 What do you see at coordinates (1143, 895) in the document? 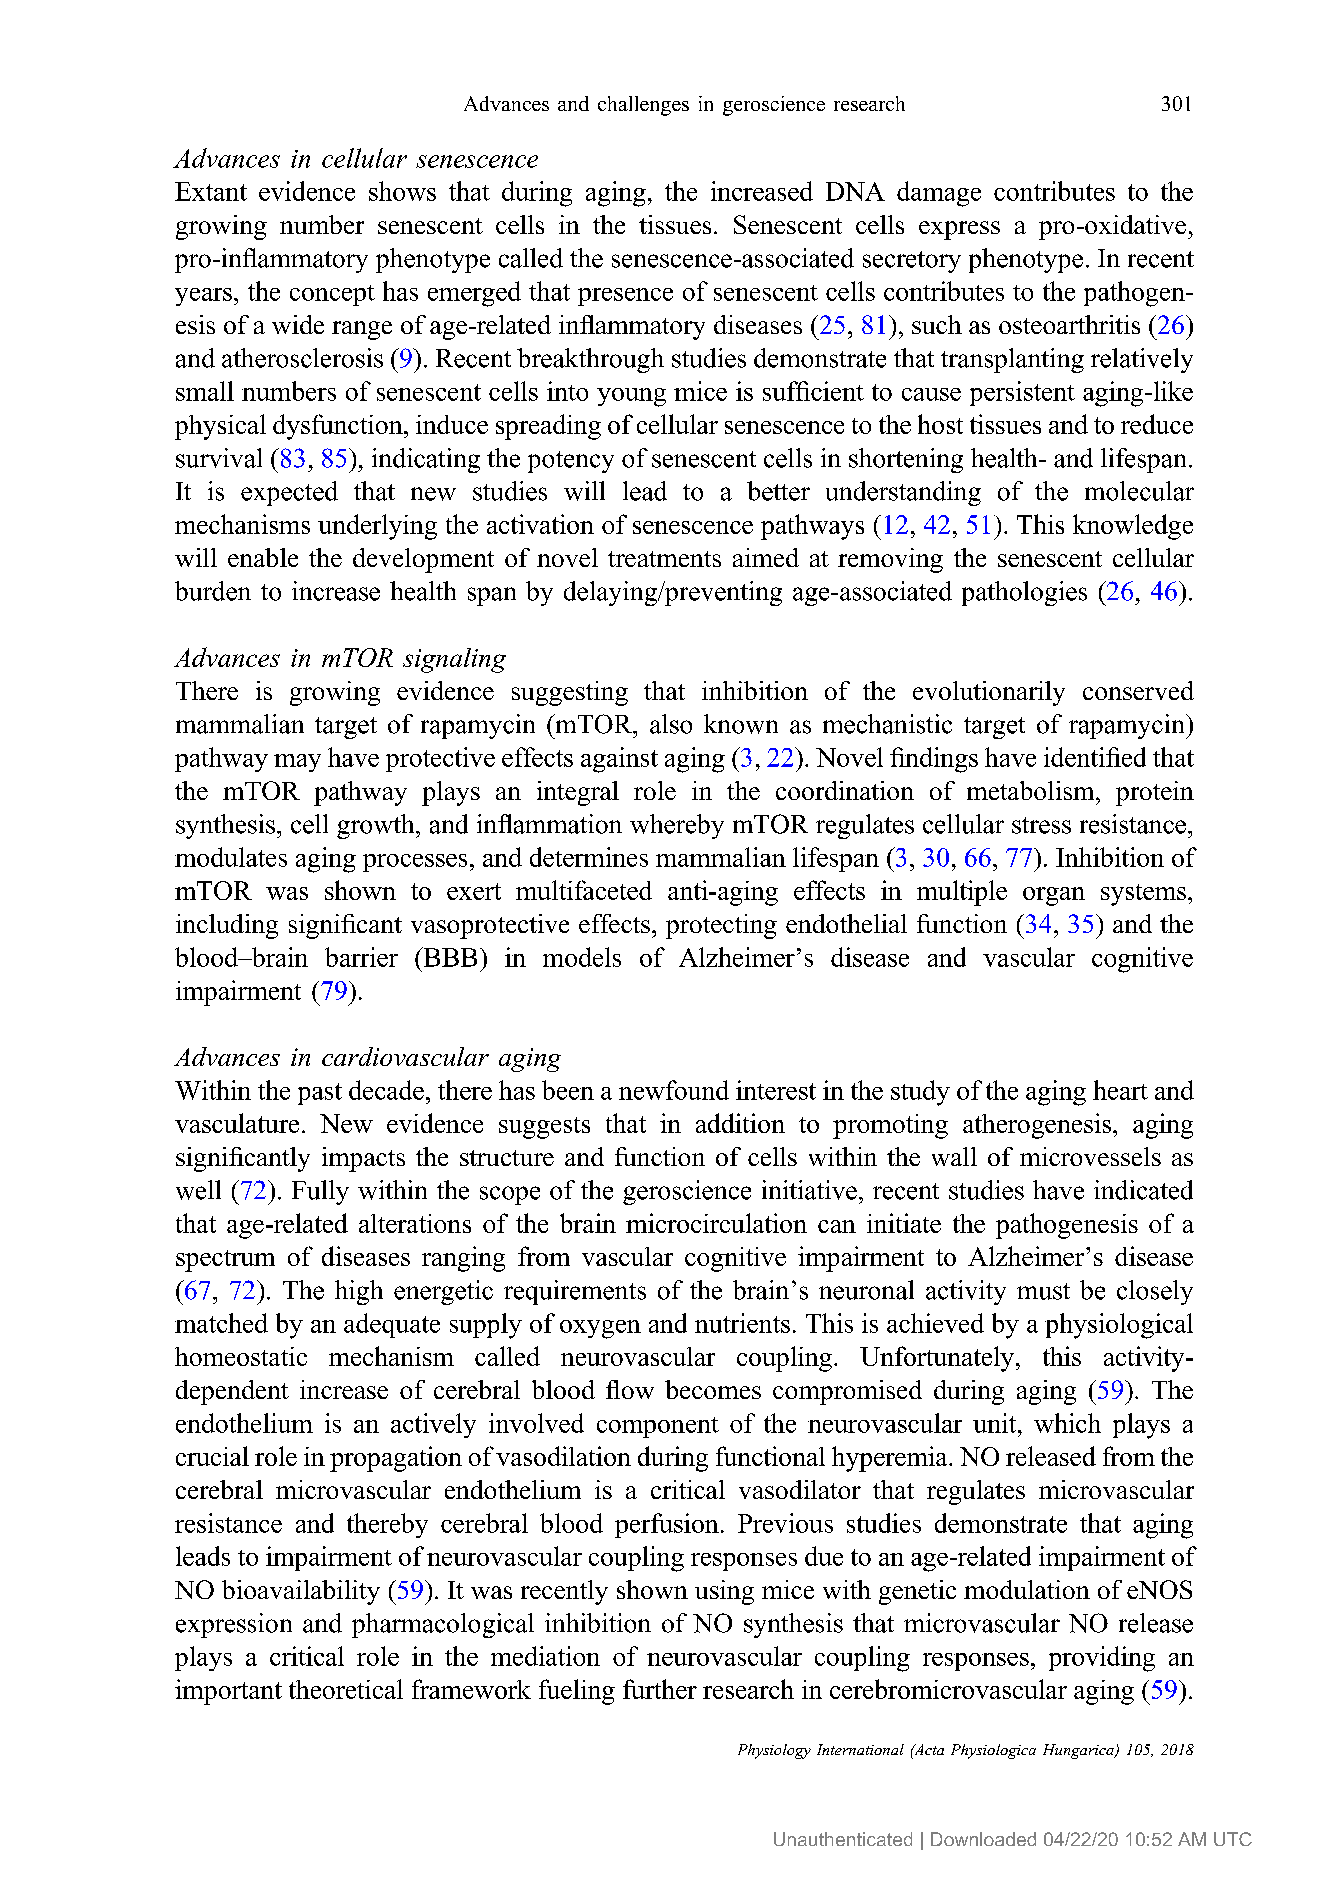
I see `systems` at bounding box center [1143, 895].
